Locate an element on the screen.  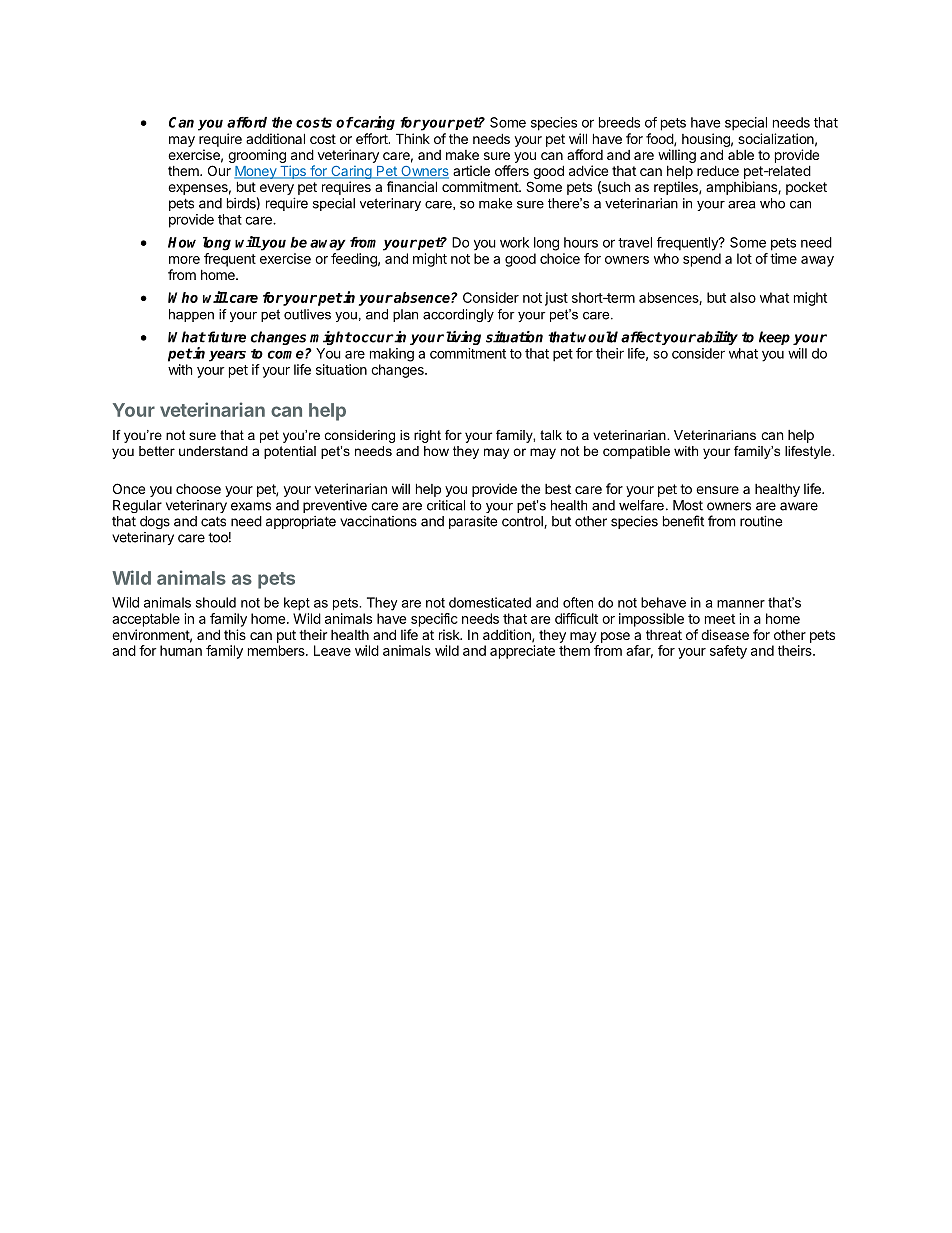
compatible is located at coordinates (636, 452).
